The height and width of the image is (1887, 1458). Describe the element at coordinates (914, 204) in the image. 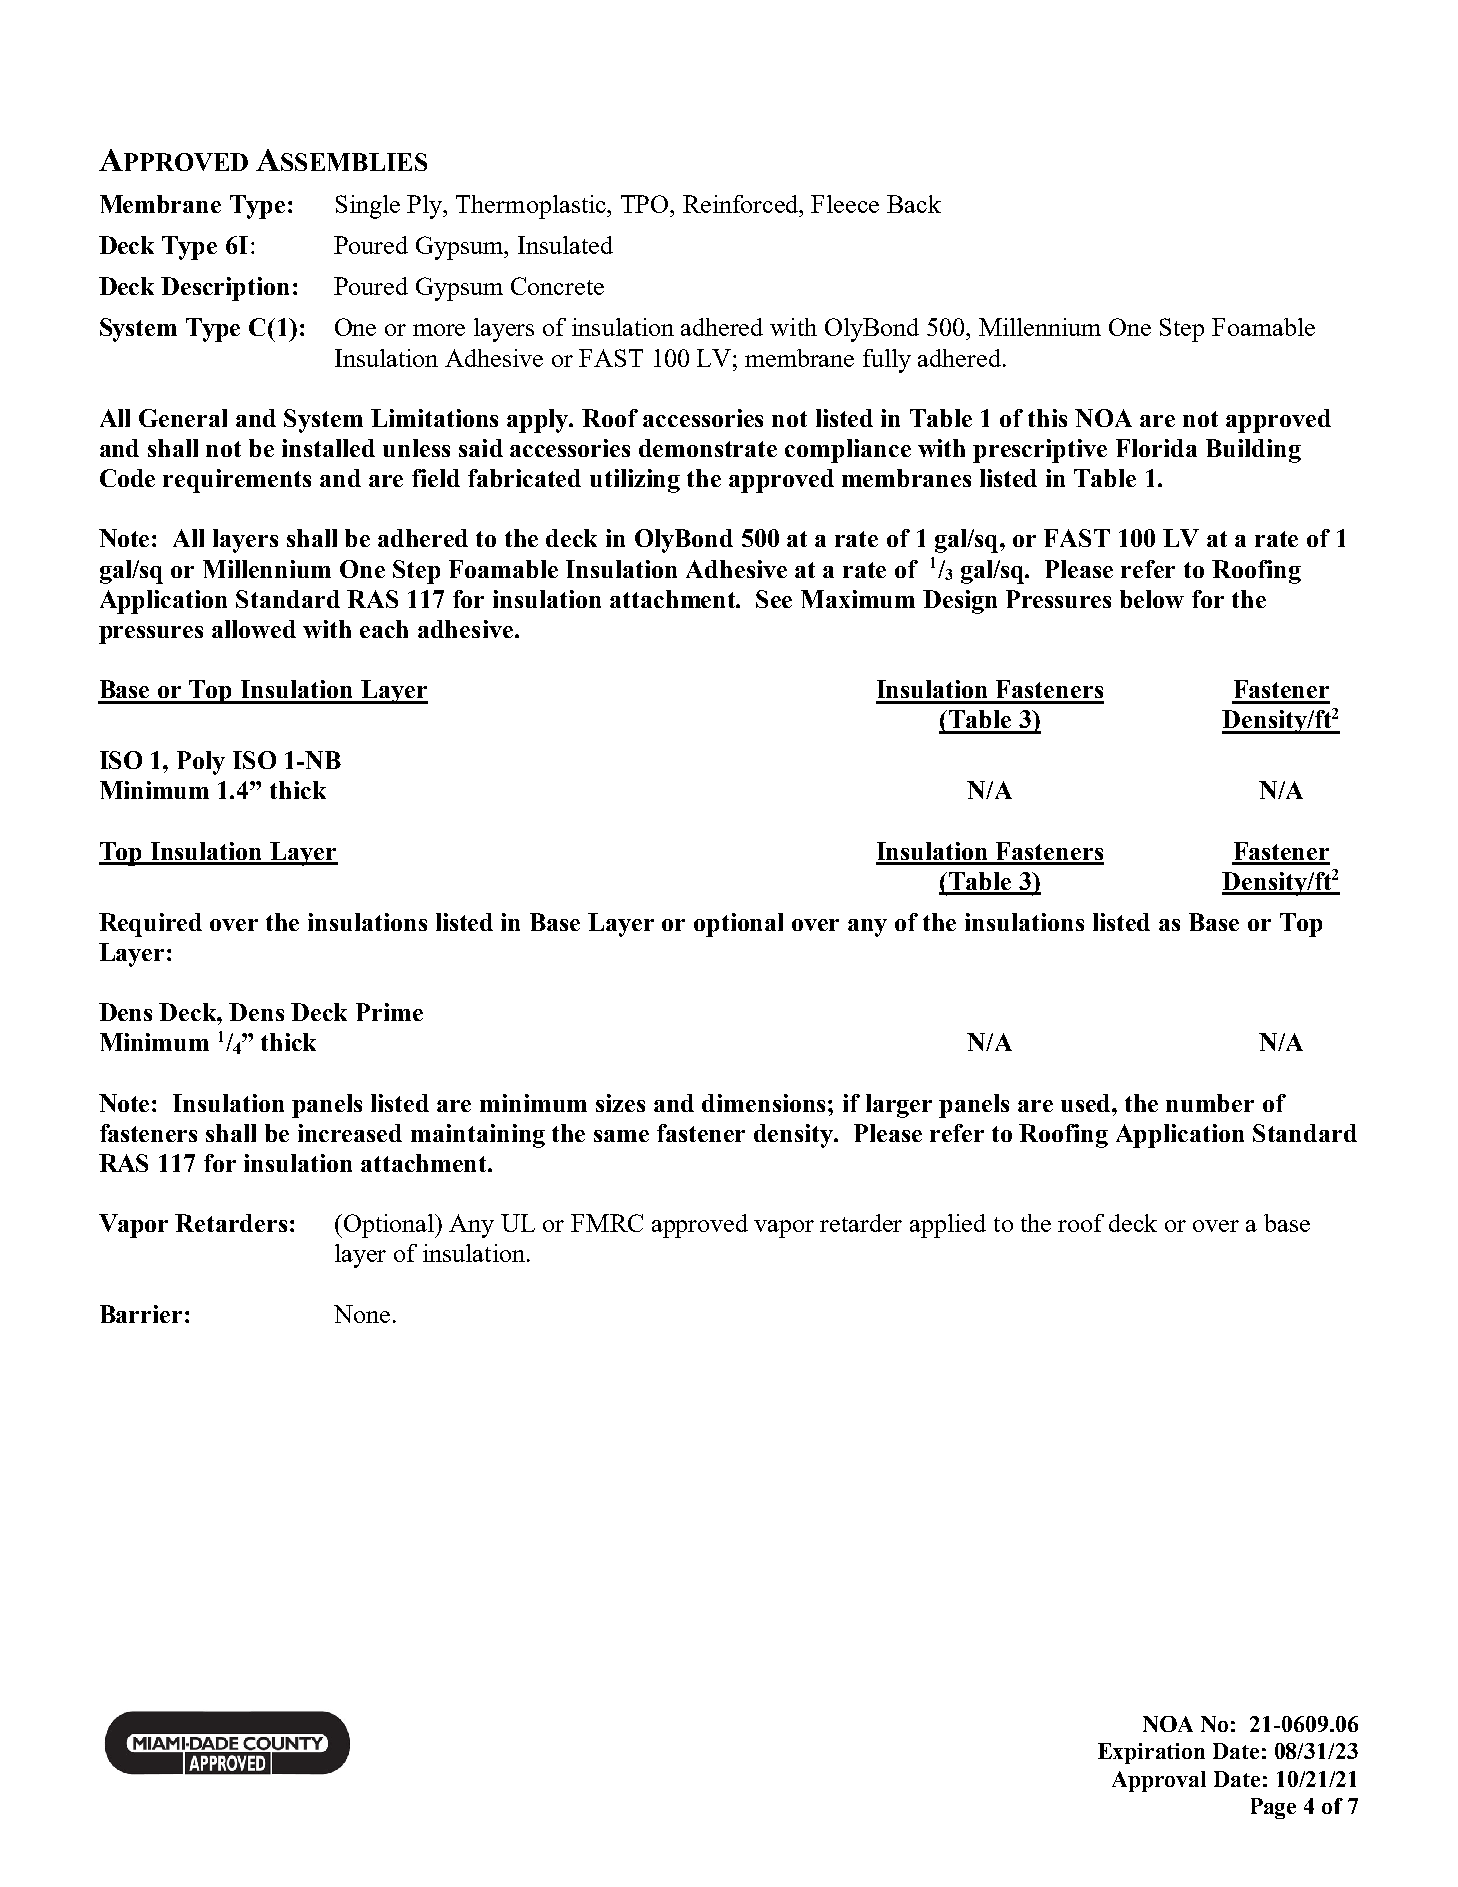

I see `Back` at that location.
